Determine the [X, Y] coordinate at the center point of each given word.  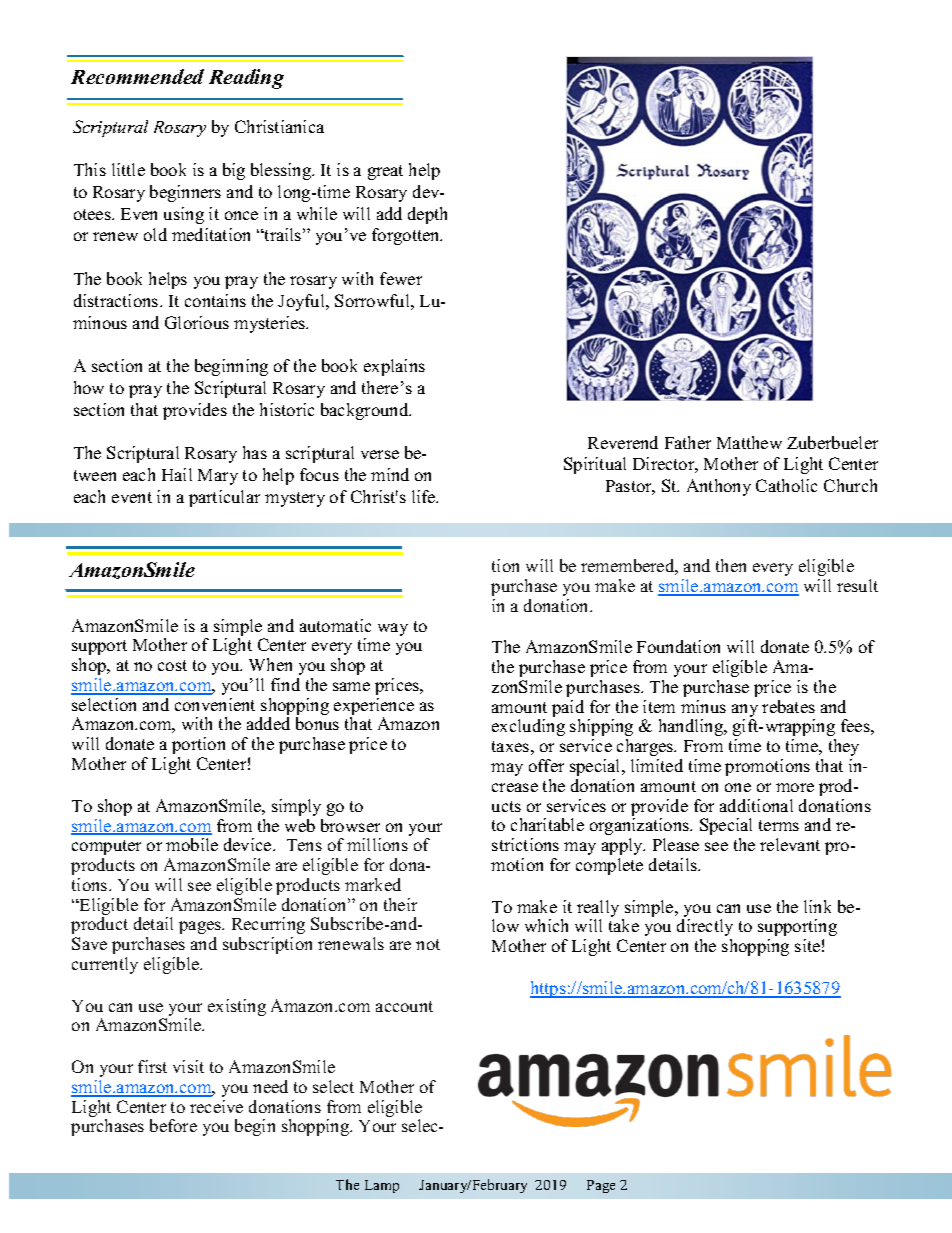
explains [394, 367]
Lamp [382, 1186]
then [731, 565]
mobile [192, 844]
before [173, 1125]
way [393, 629]
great [385, 172]
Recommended [137, 76]
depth [427, 215]
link [817, 906]
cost [172, 665]
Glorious [197, 322]
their [400, 904]
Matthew [749, 442]
